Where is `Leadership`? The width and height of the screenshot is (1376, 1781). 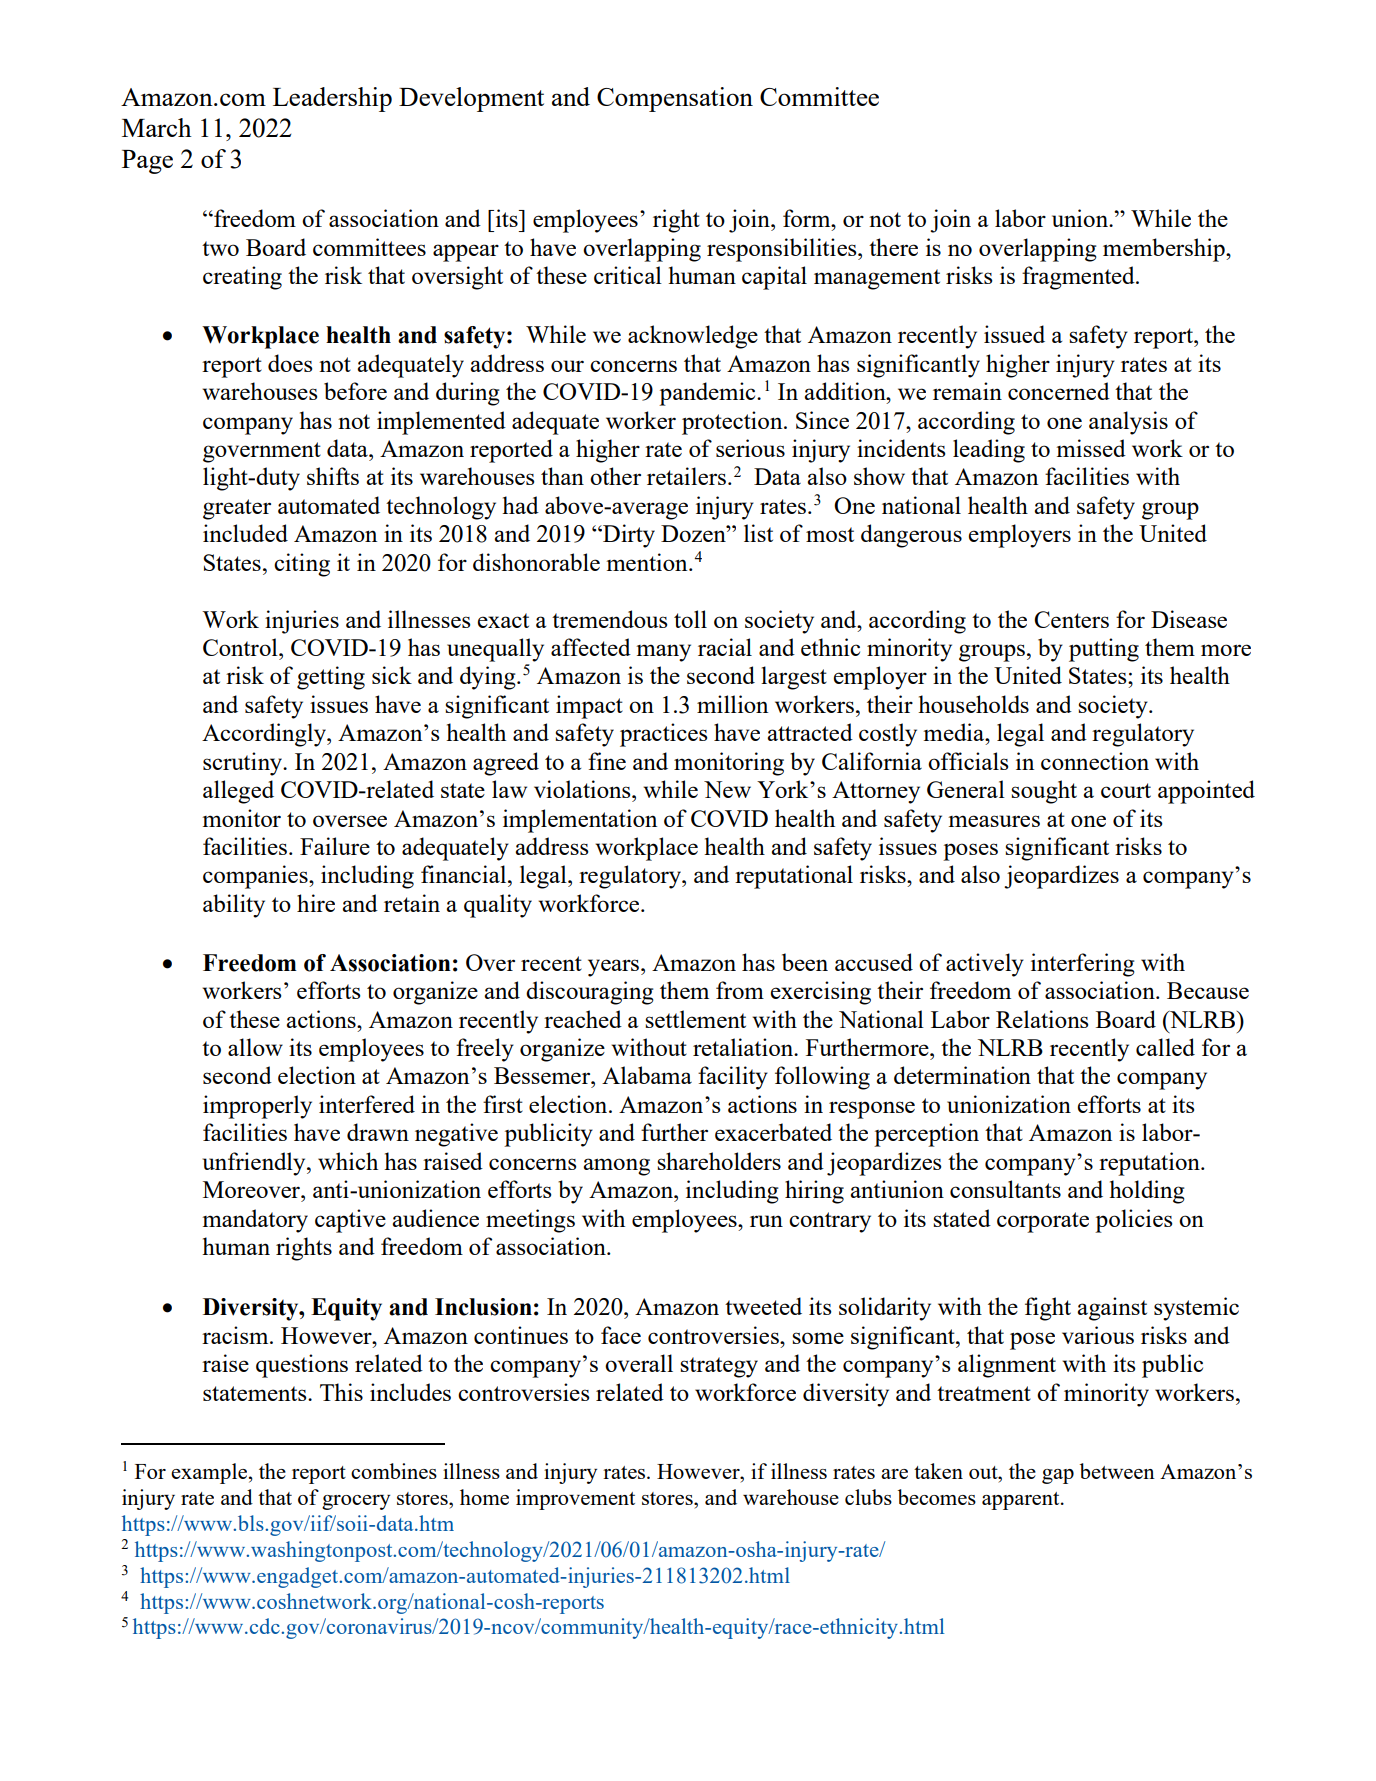 Leadership is located at coordinates (332, 99).
